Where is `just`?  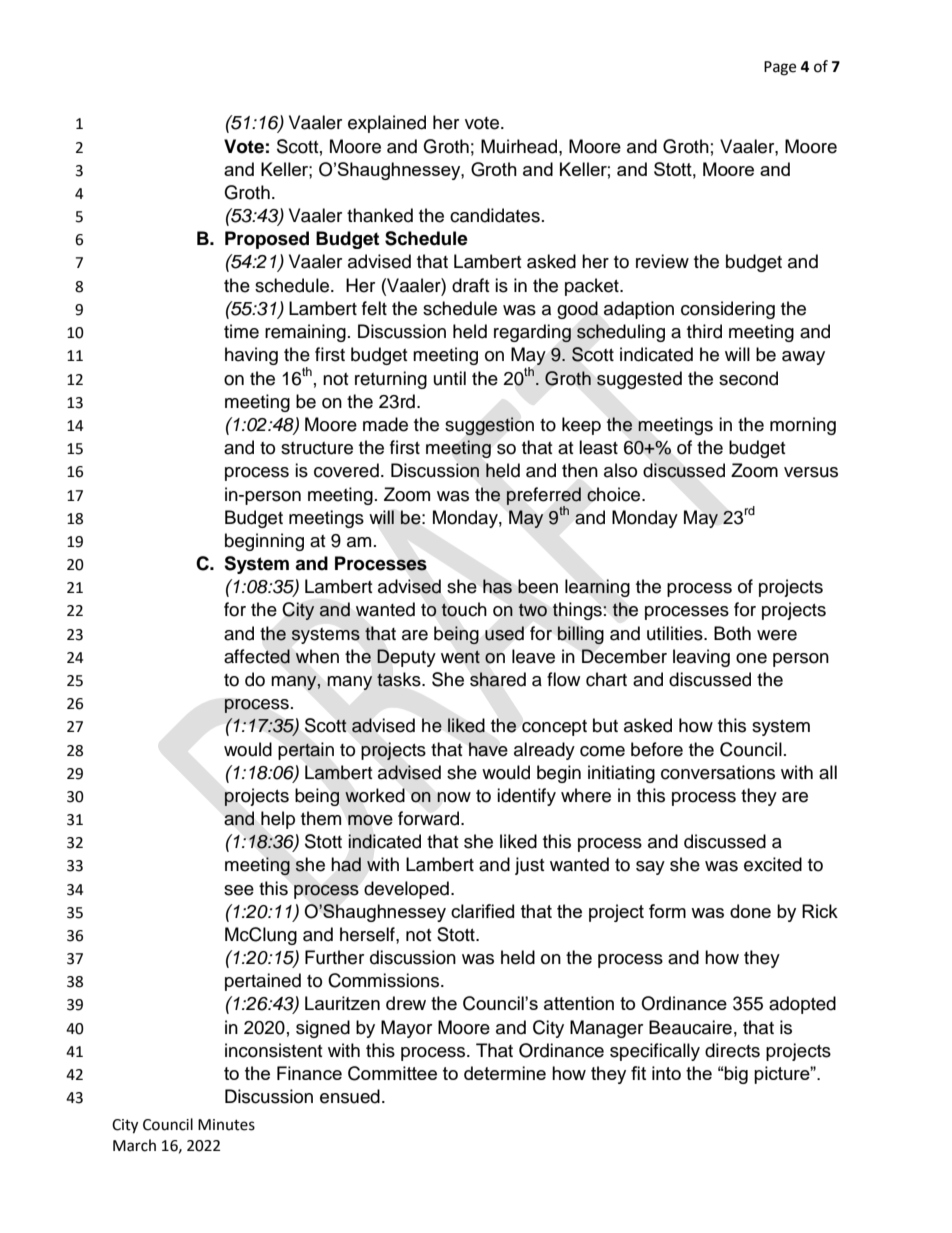
just is located at coordinates (529, 866).
